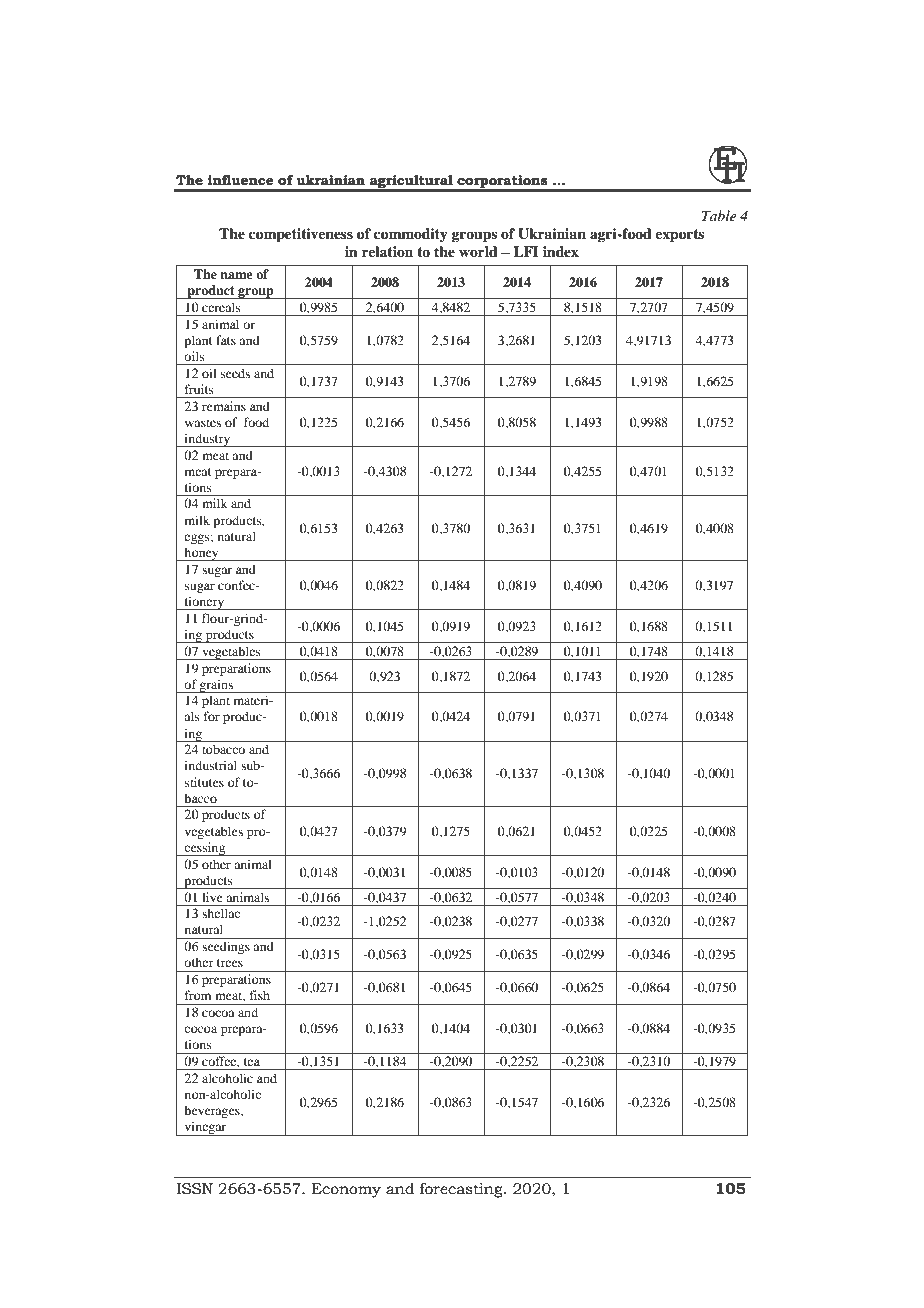 The width and height of the screenshot is (924, 1308). What do you see at coordinates (411, 235) in the screenshot?
I see `commodity` at bounding box center [411, 235].
